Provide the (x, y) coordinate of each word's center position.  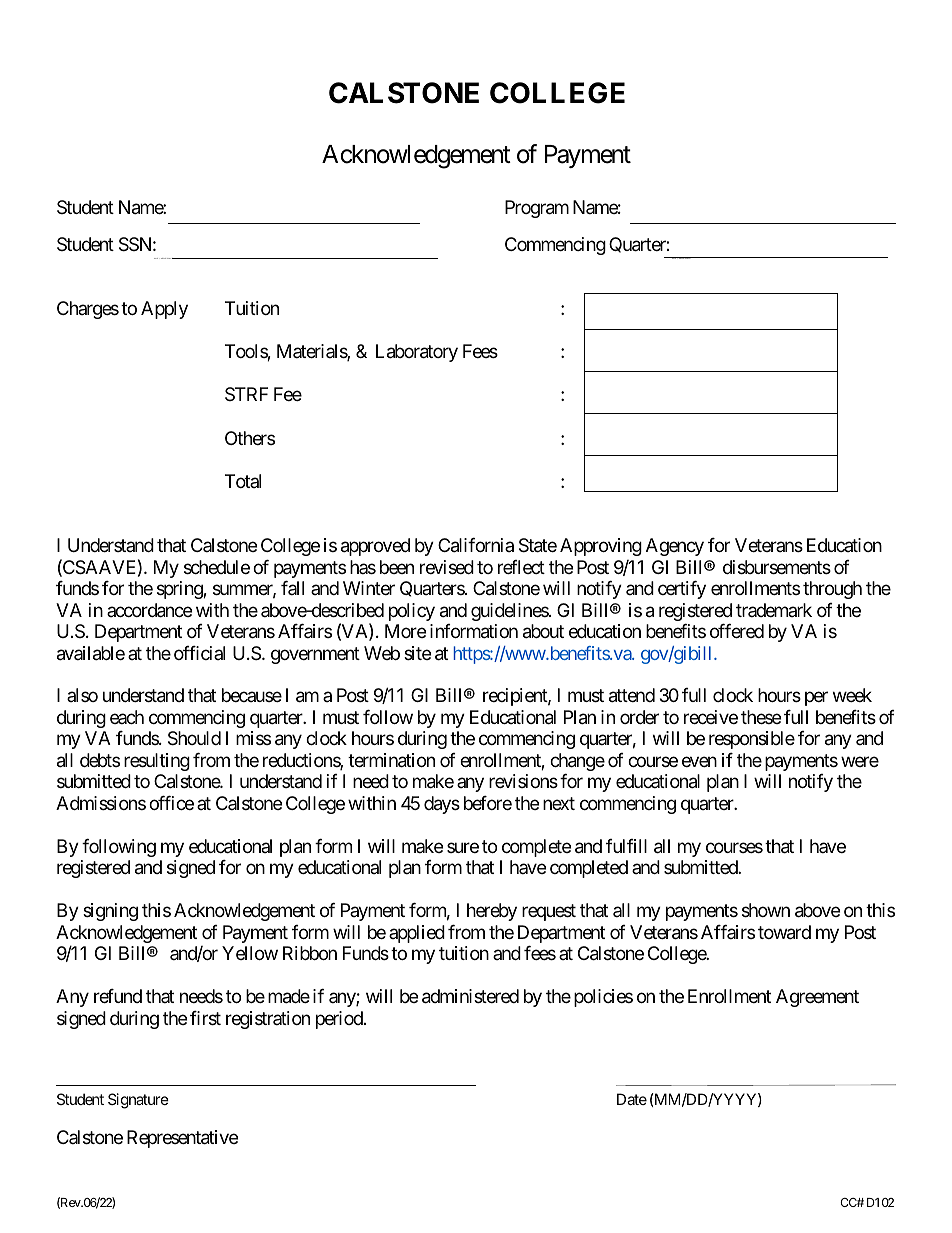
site (417, 653)
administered (470, 996)
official (199, 653)
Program (537, 209)
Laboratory (417, 353)
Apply (164, 310)
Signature (138, 1101)
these (761, 717)
